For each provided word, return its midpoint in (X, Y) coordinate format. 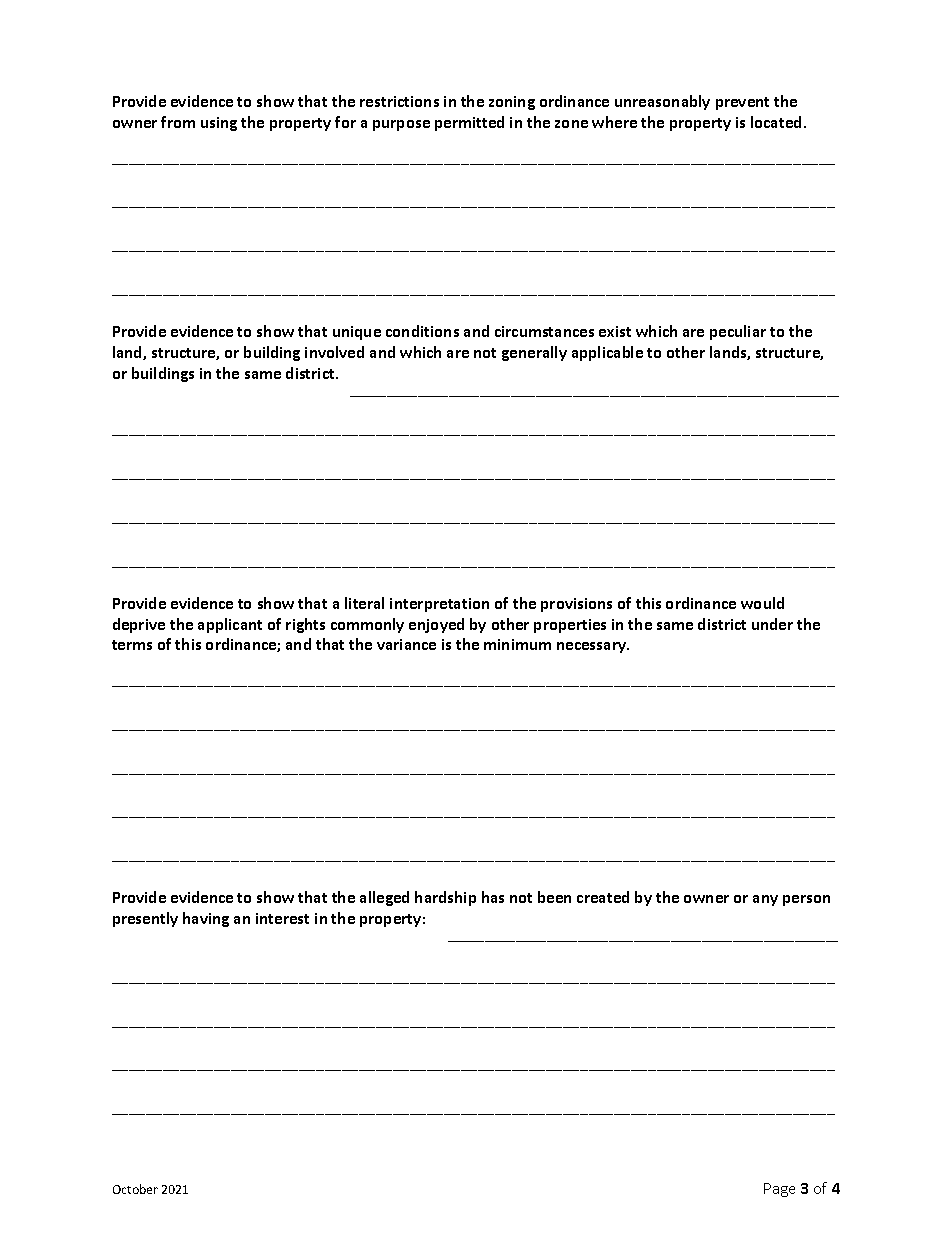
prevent (742, 103)
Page (779, 1190)
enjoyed (436, 625)
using (219, 124)
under (772, 624)
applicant (230, 625)
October (135, 1189)
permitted (469, 123)
